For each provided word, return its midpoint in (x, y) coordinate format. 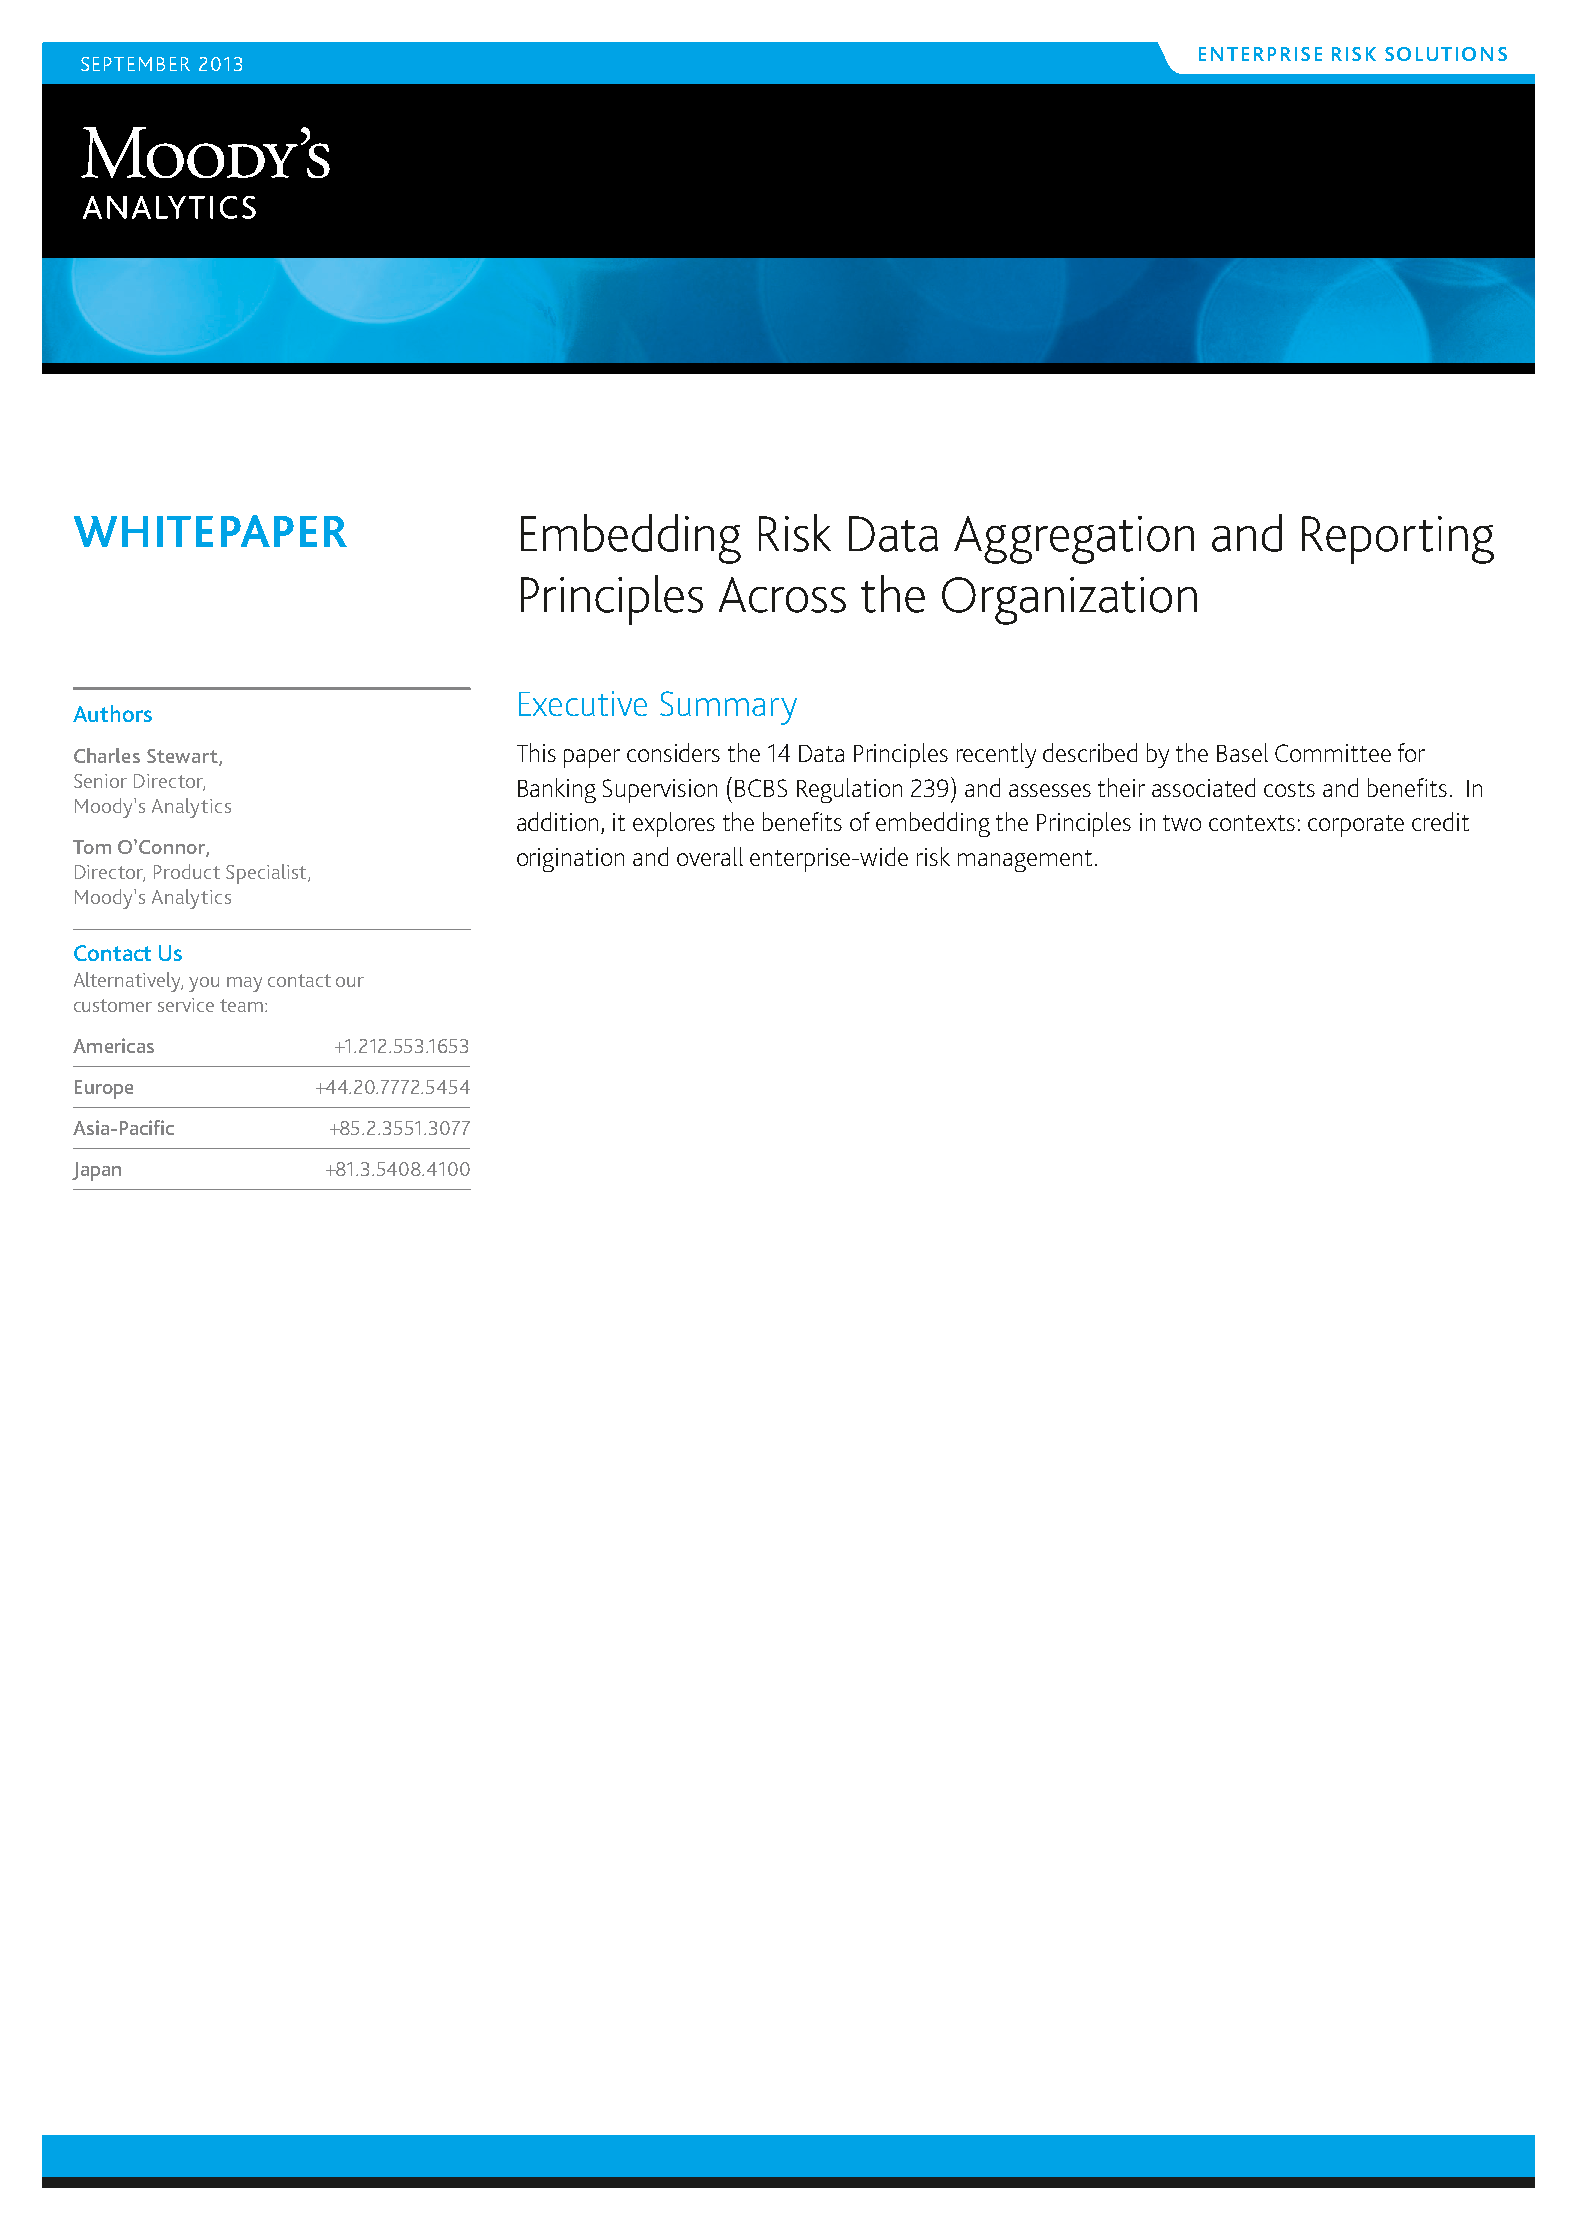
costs (1289, 789)
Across (782, 595)
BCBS (761, 788)
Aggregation (1074, 540)
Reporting (1398, 540)
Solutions (1446, 54)
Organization (1069, 601)
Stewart (183, 757)
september (135, 64)
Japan (96, 1171)
